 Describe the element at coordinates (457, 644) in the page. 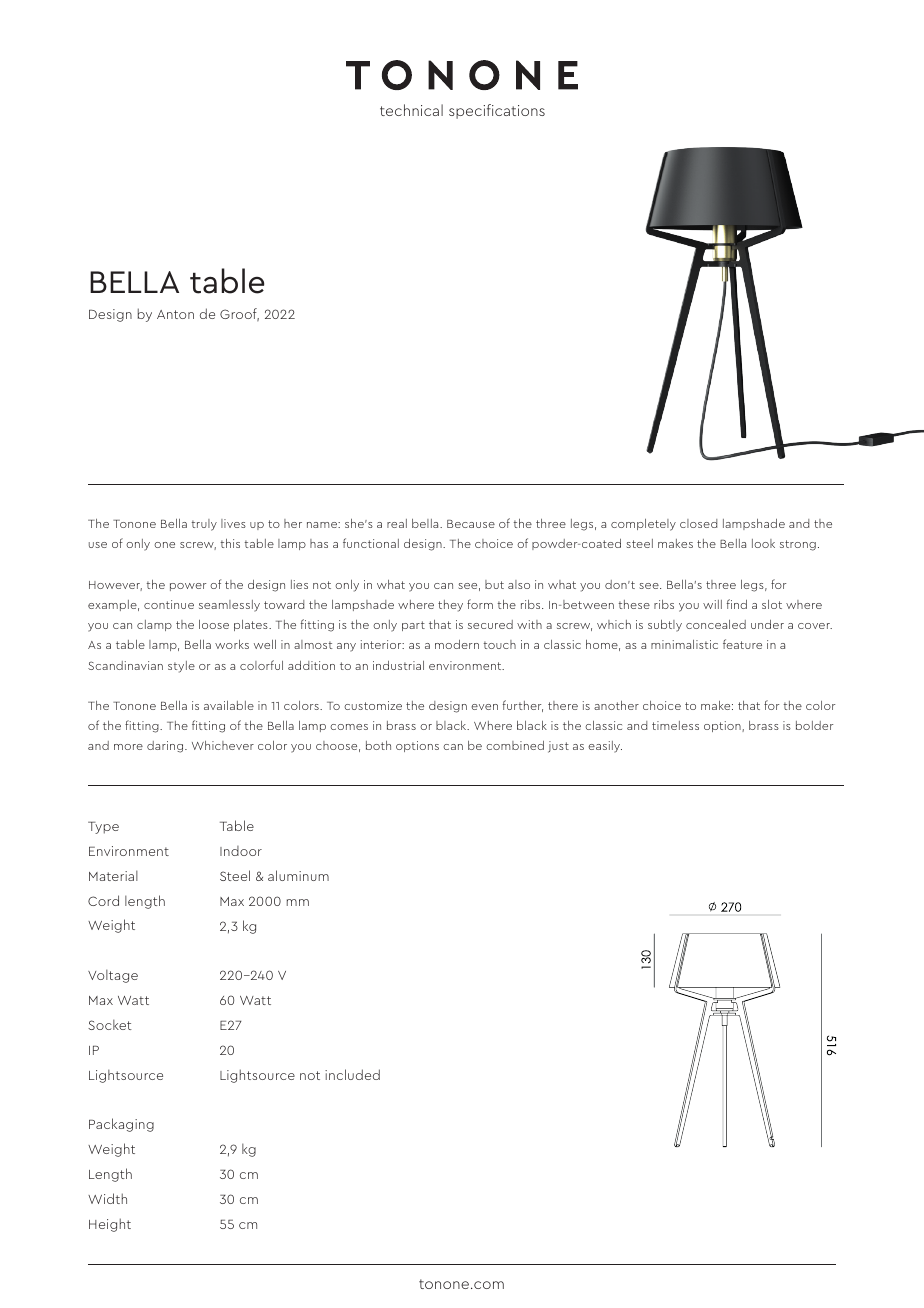

I see `modern` at that location.
